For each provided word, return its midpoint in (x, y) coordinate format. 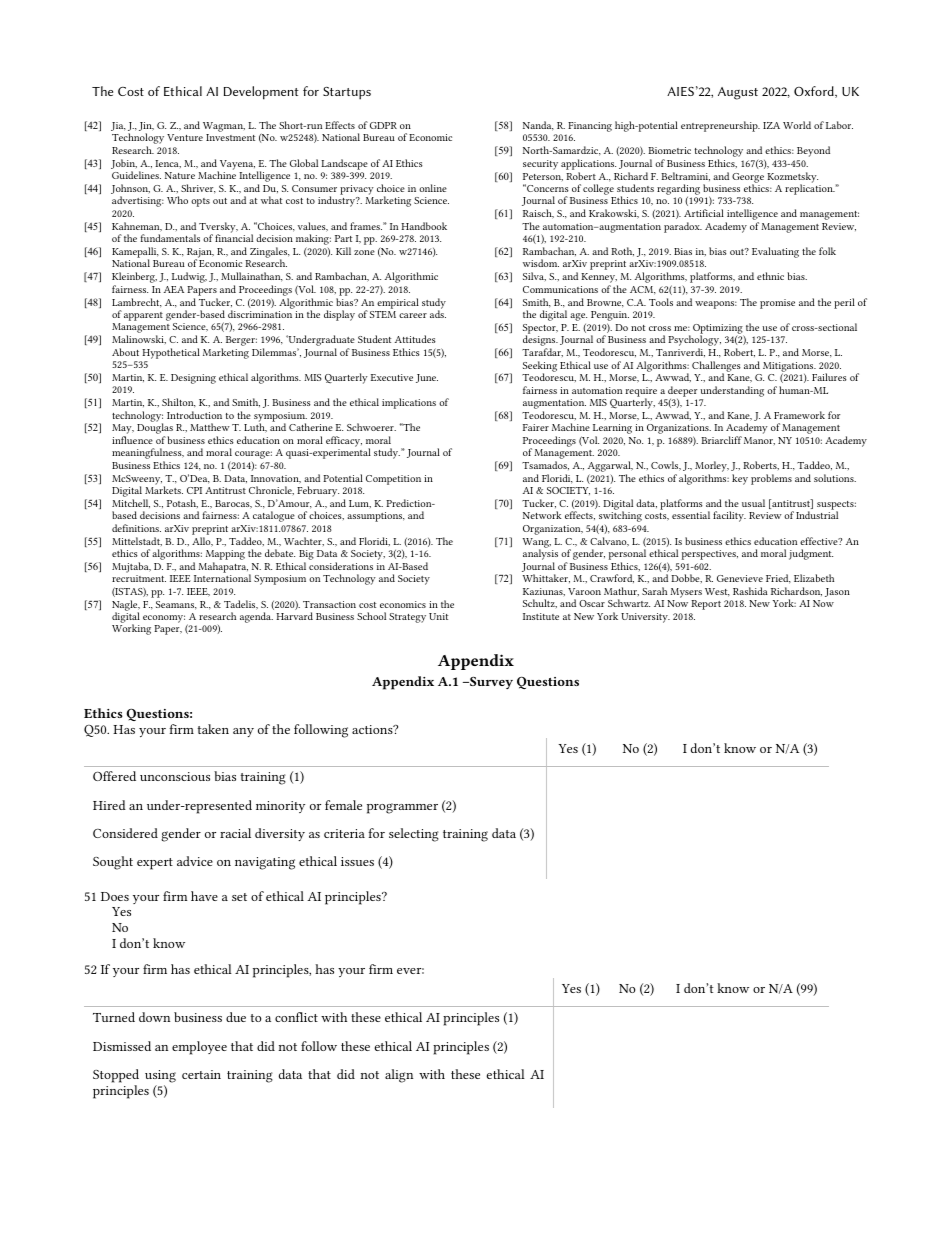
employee (199, 1048)
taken (213, 729)
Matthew (210, 427)
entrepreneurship (720, 126)
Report (706, 605)
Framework (799, 415)
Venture (185, 137)
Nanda (538, 126)
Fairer (536, 427)
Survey (490, 683)
